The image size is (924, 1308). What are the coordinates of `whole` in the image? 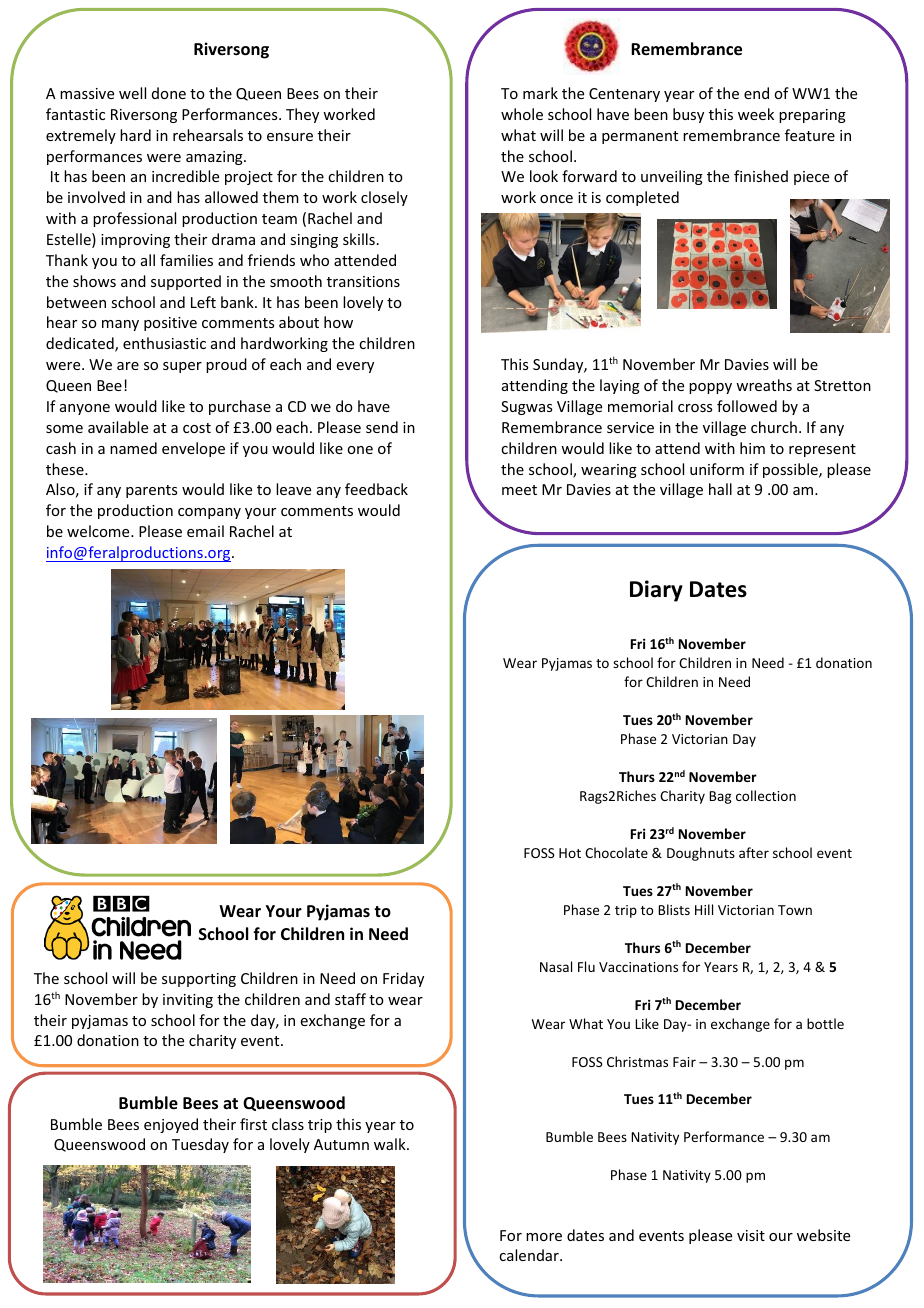 It's located at (522, 114).
